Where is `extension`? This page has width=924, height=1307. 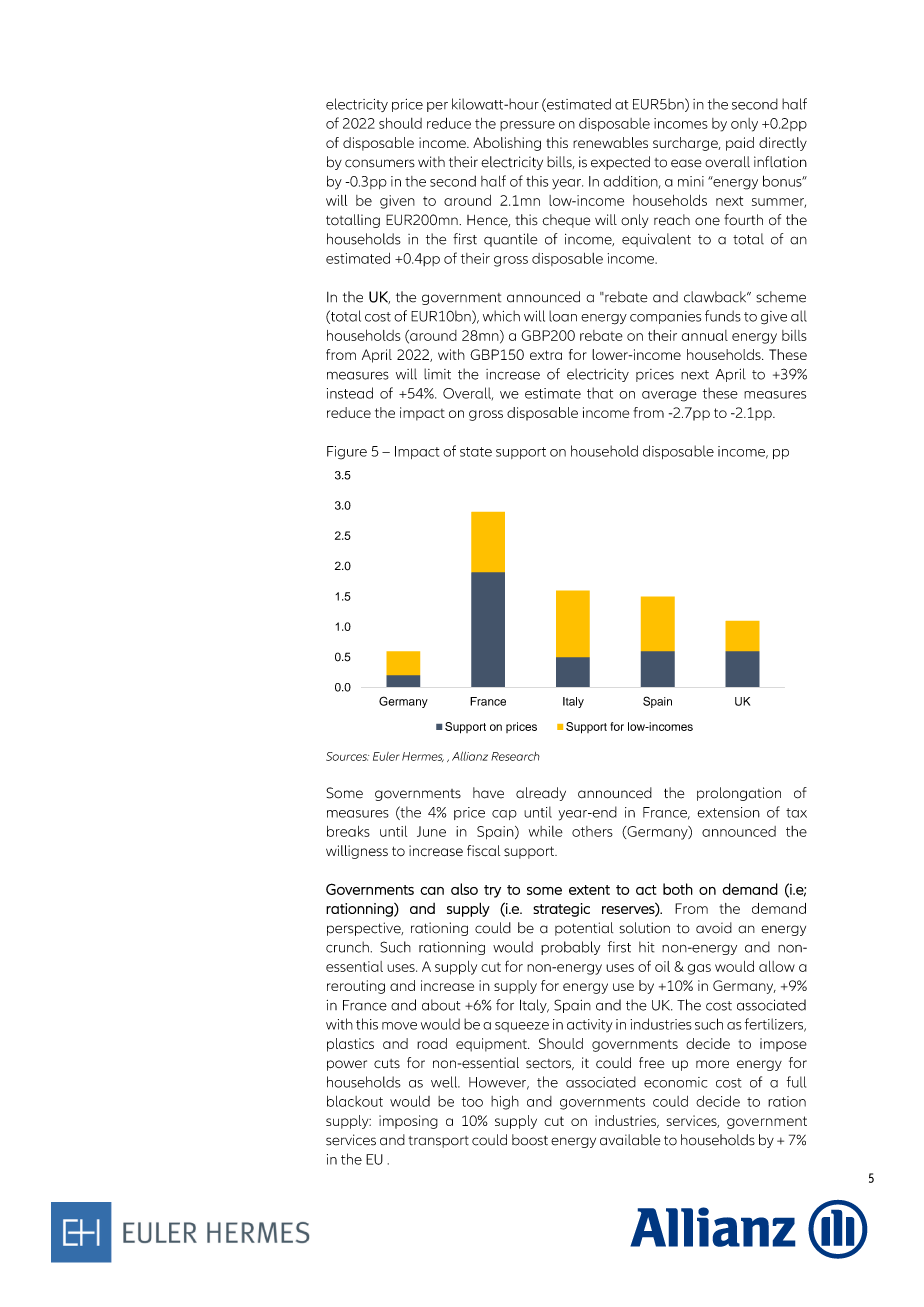
extension is located at coordinates (728, 812).
